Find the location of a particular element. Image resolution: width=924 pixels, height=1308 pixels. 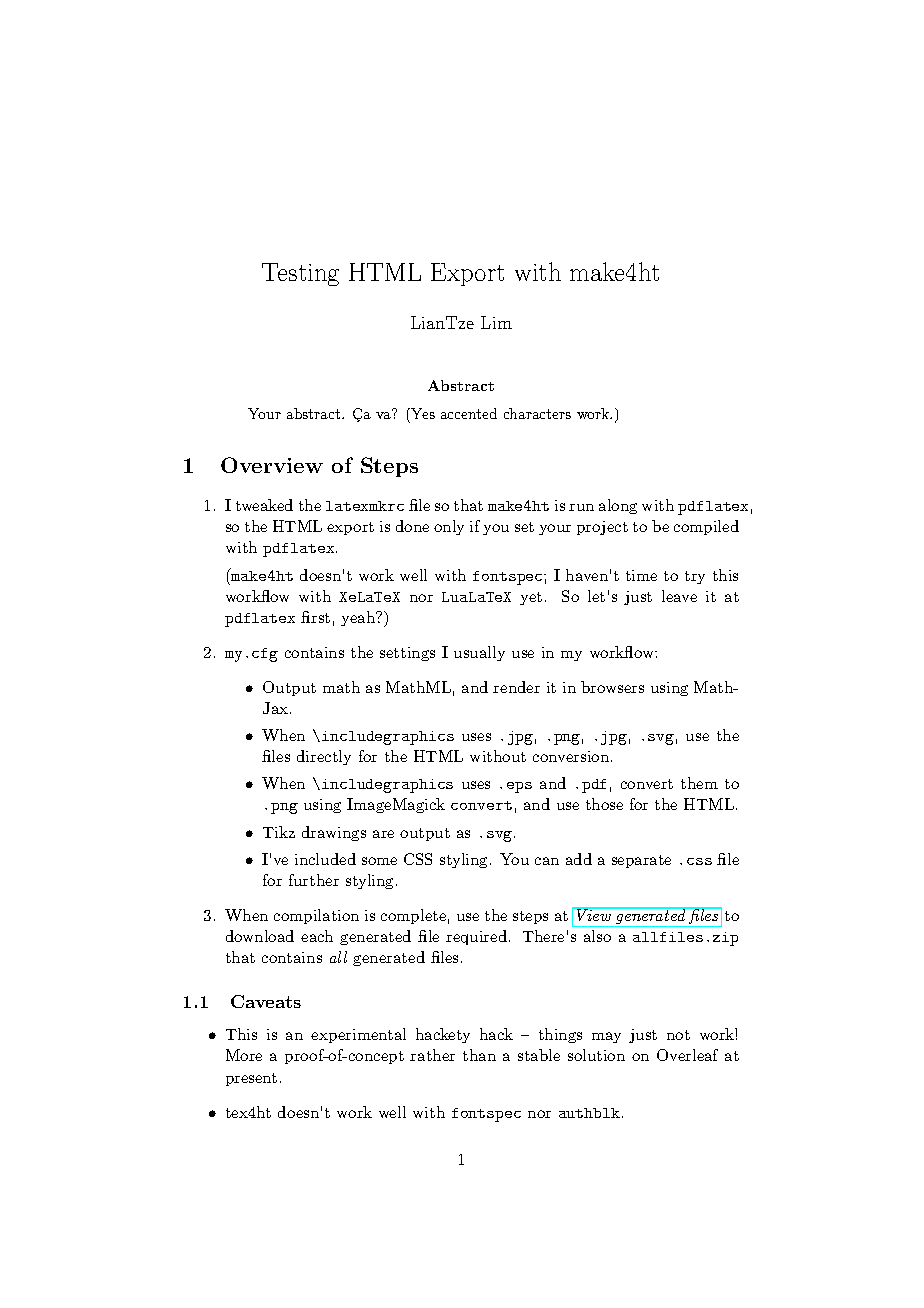

present is located at coordinates (251, 1079).
